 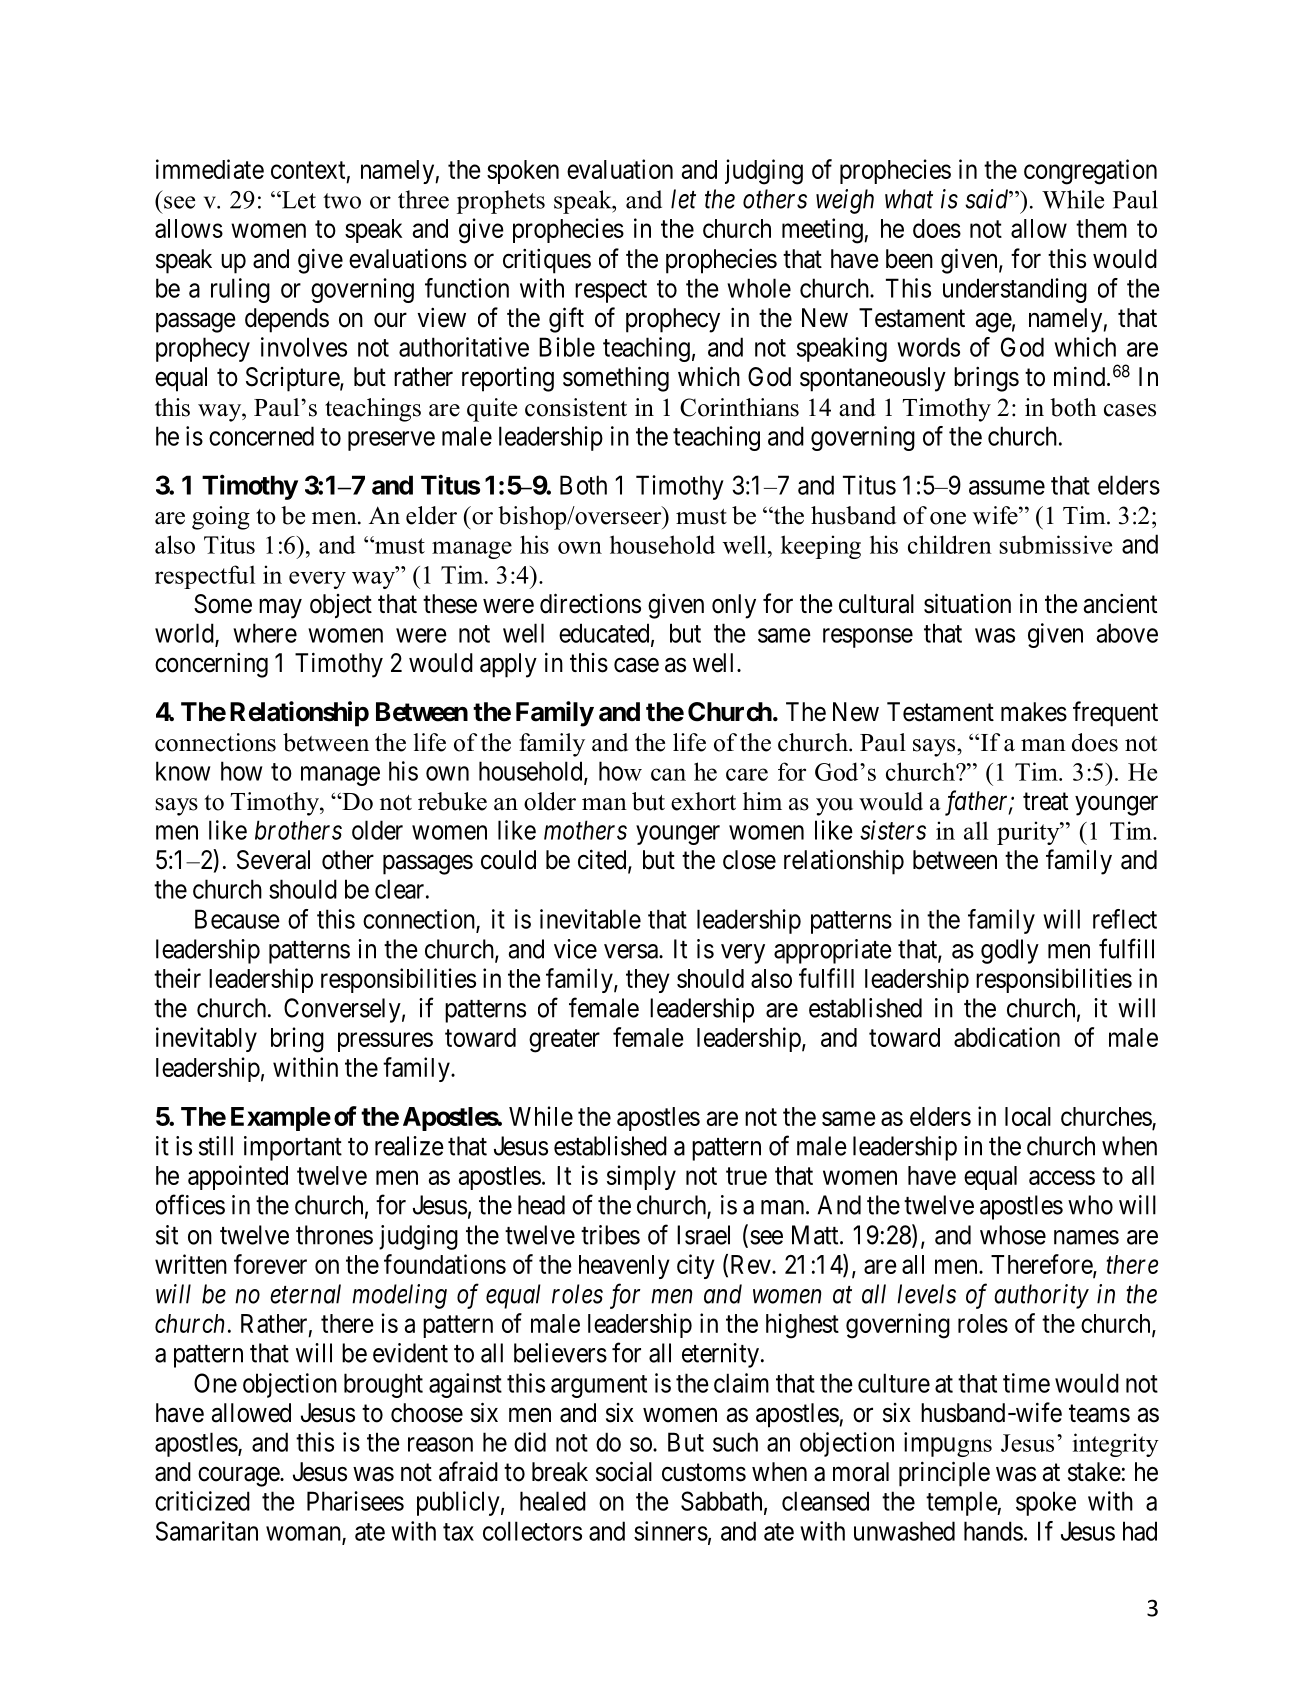 I want to click on them, so click(x=1101, y=228).
